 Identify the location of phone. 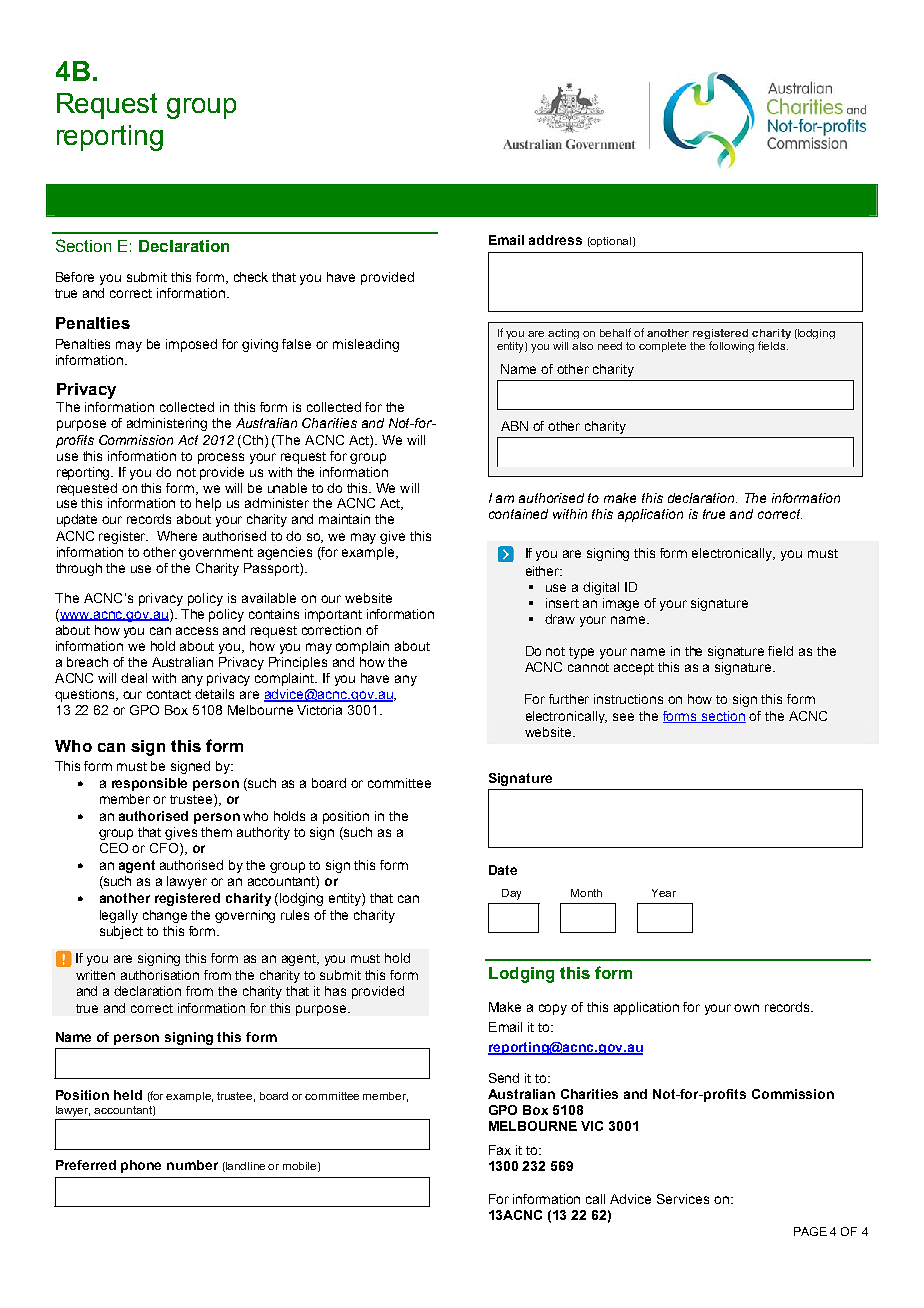
(141, 1166).
